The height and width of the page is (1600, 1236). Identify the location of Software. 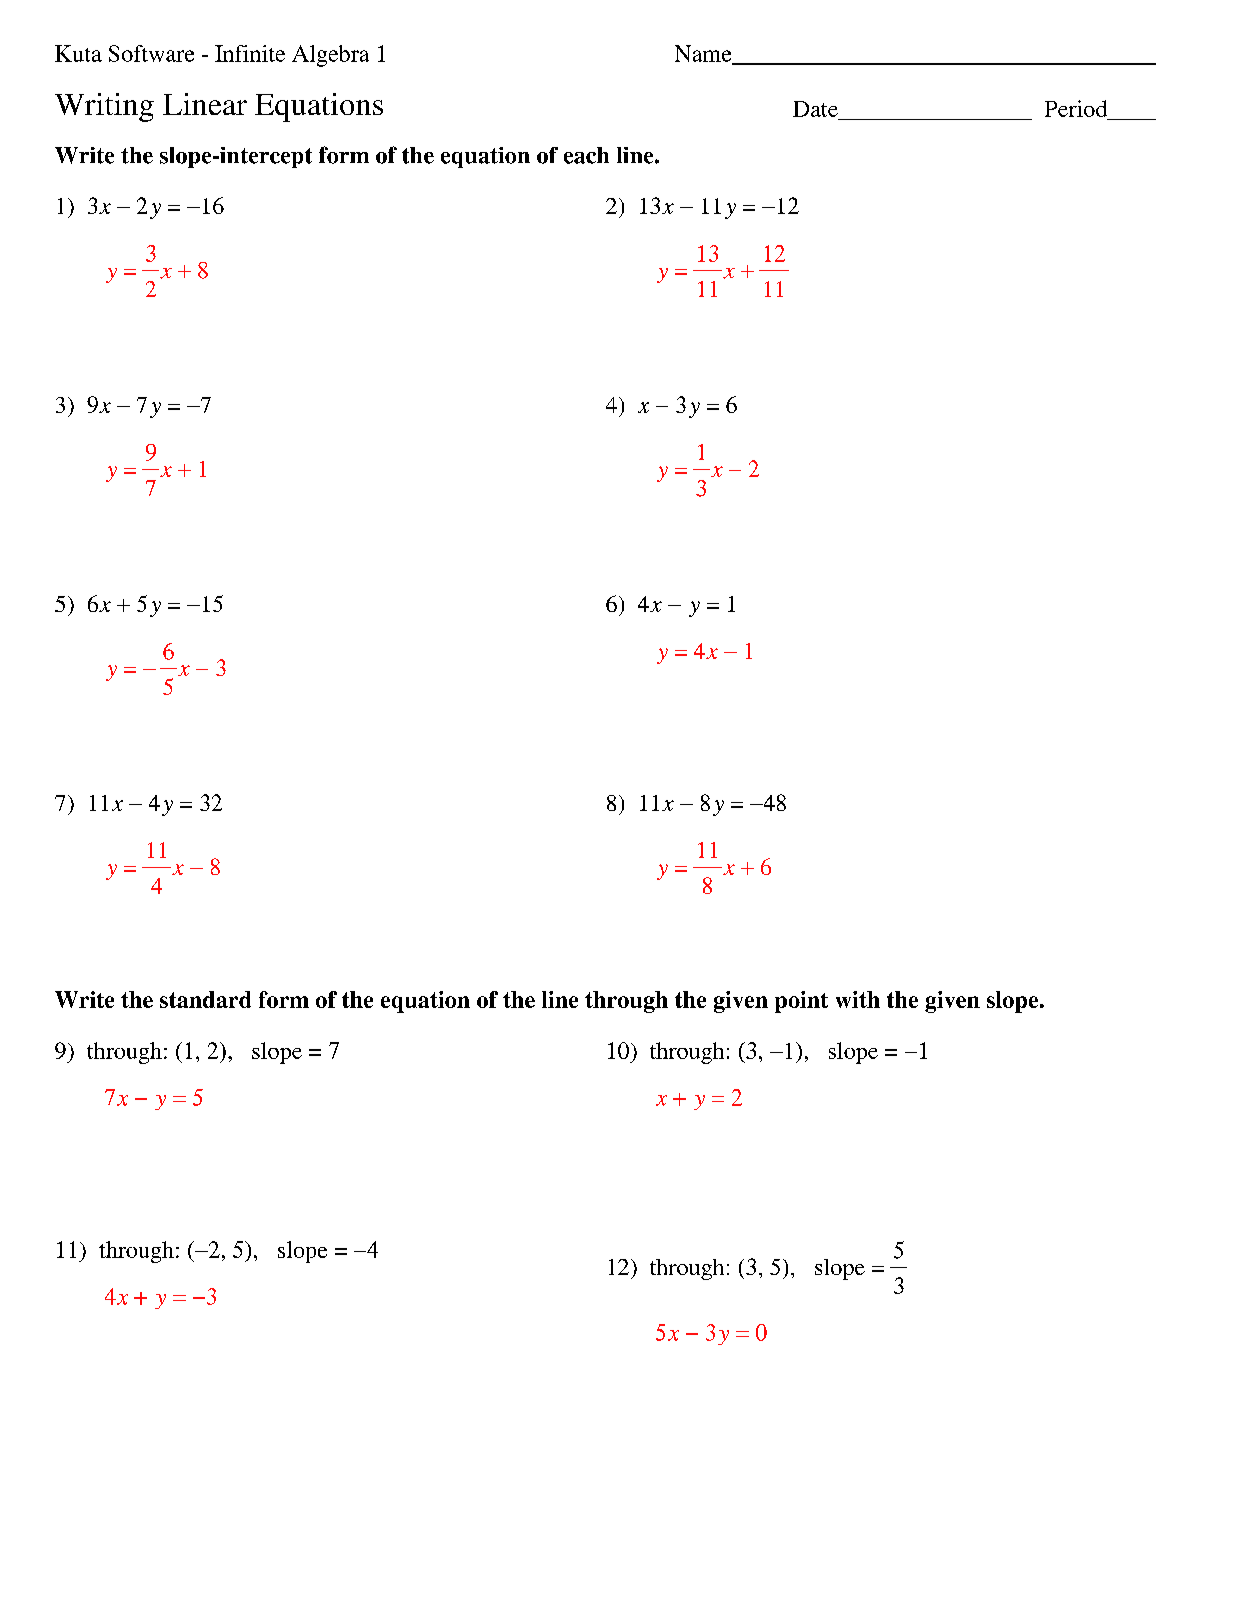
(151, 53).
